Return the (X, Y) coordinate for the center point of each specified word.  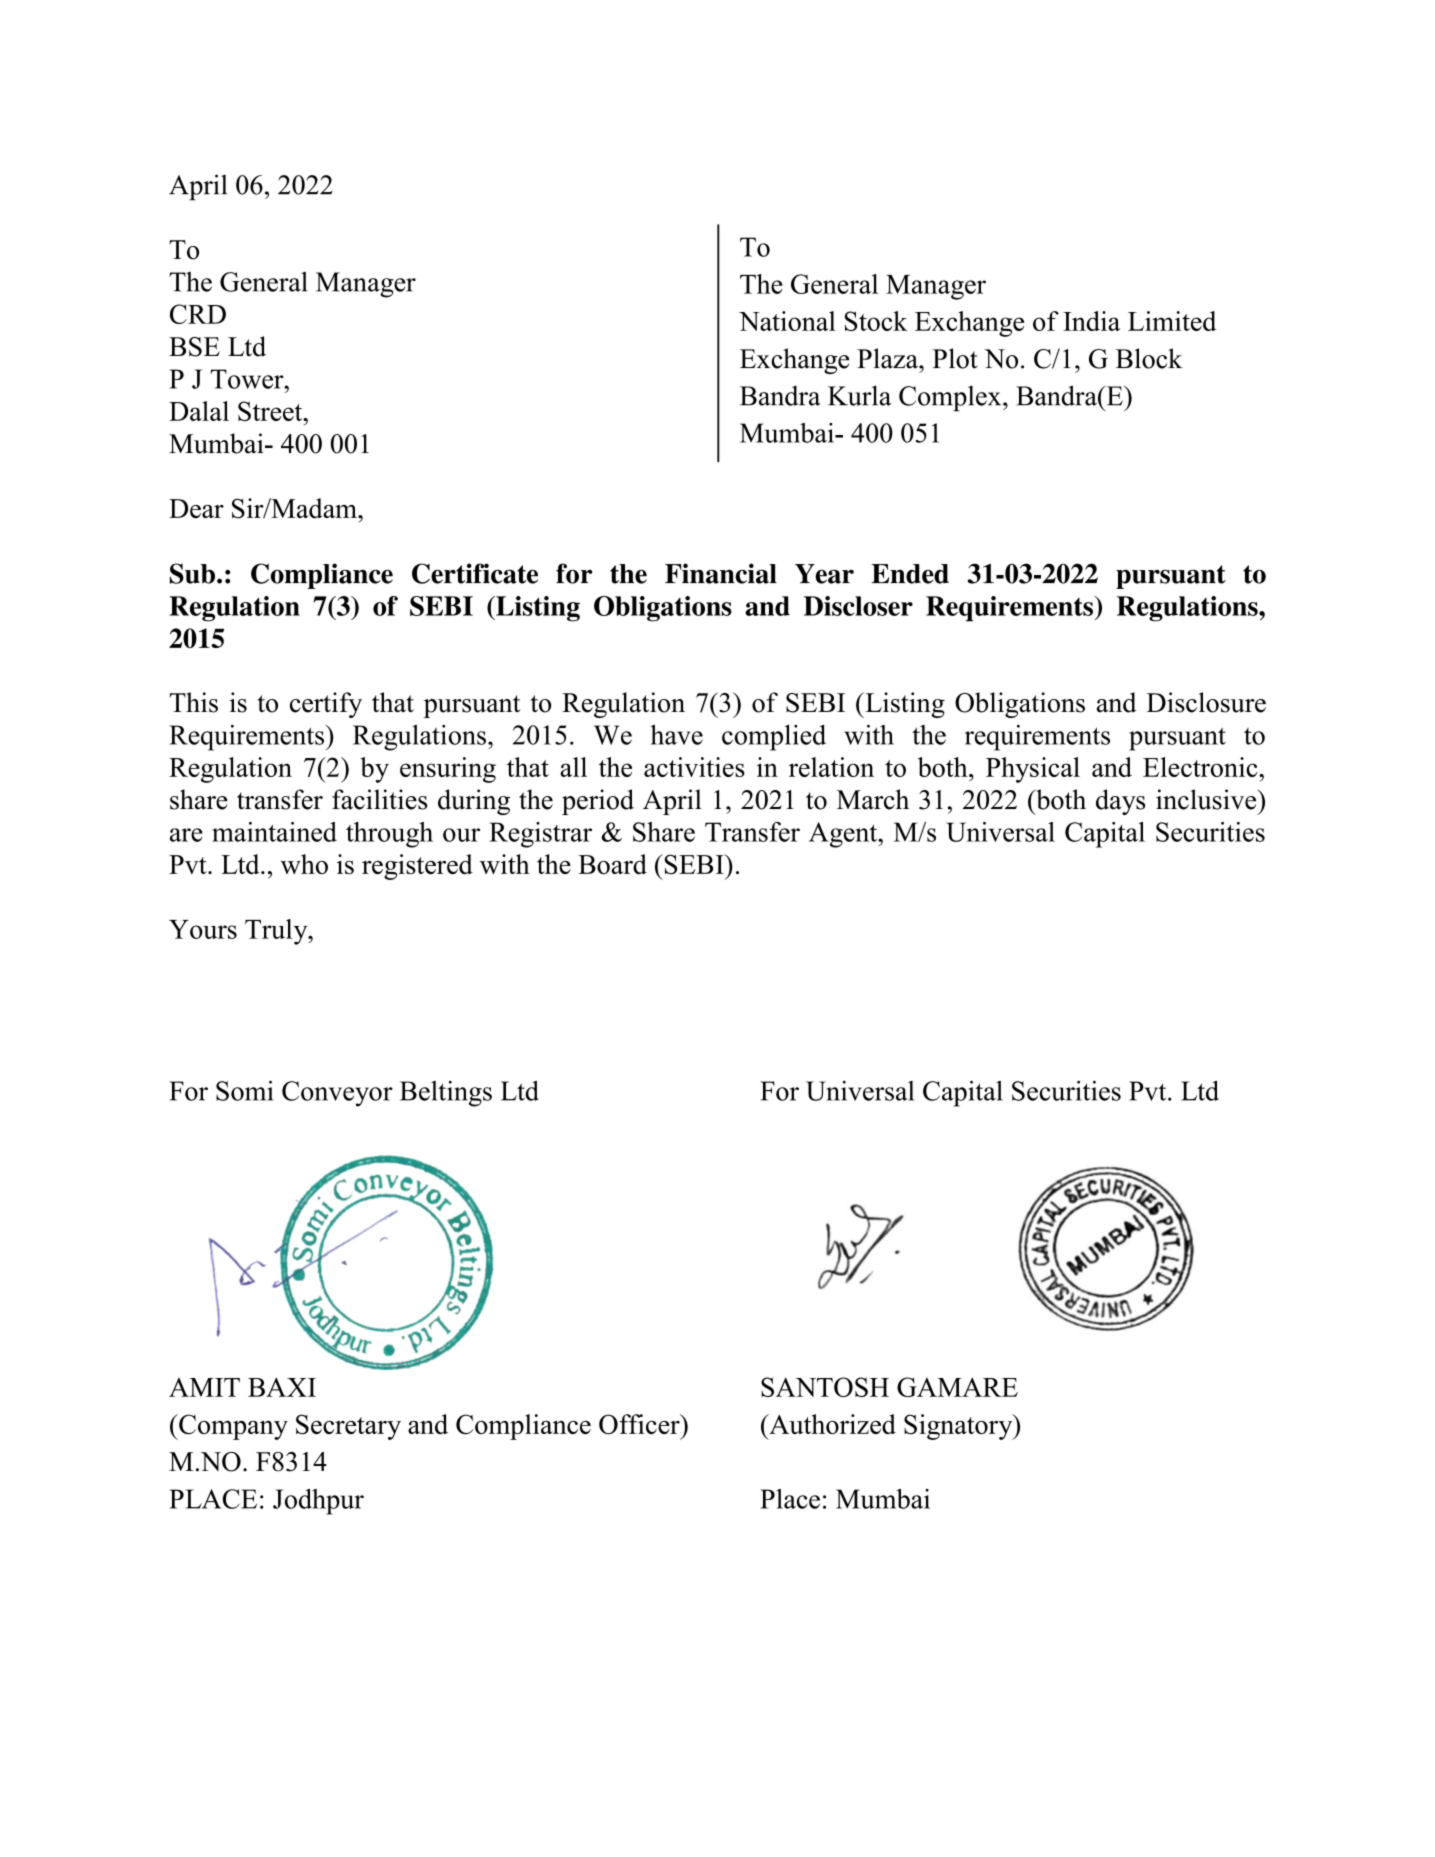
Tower (248, 379)
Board (612, 864)
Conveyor (337, 1094)
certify (326, 705)
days (1120, 802)
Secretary (348, 1427)
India (1091, 321)
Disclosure (1206, 702)
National (787, 321)
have (676, 735)
